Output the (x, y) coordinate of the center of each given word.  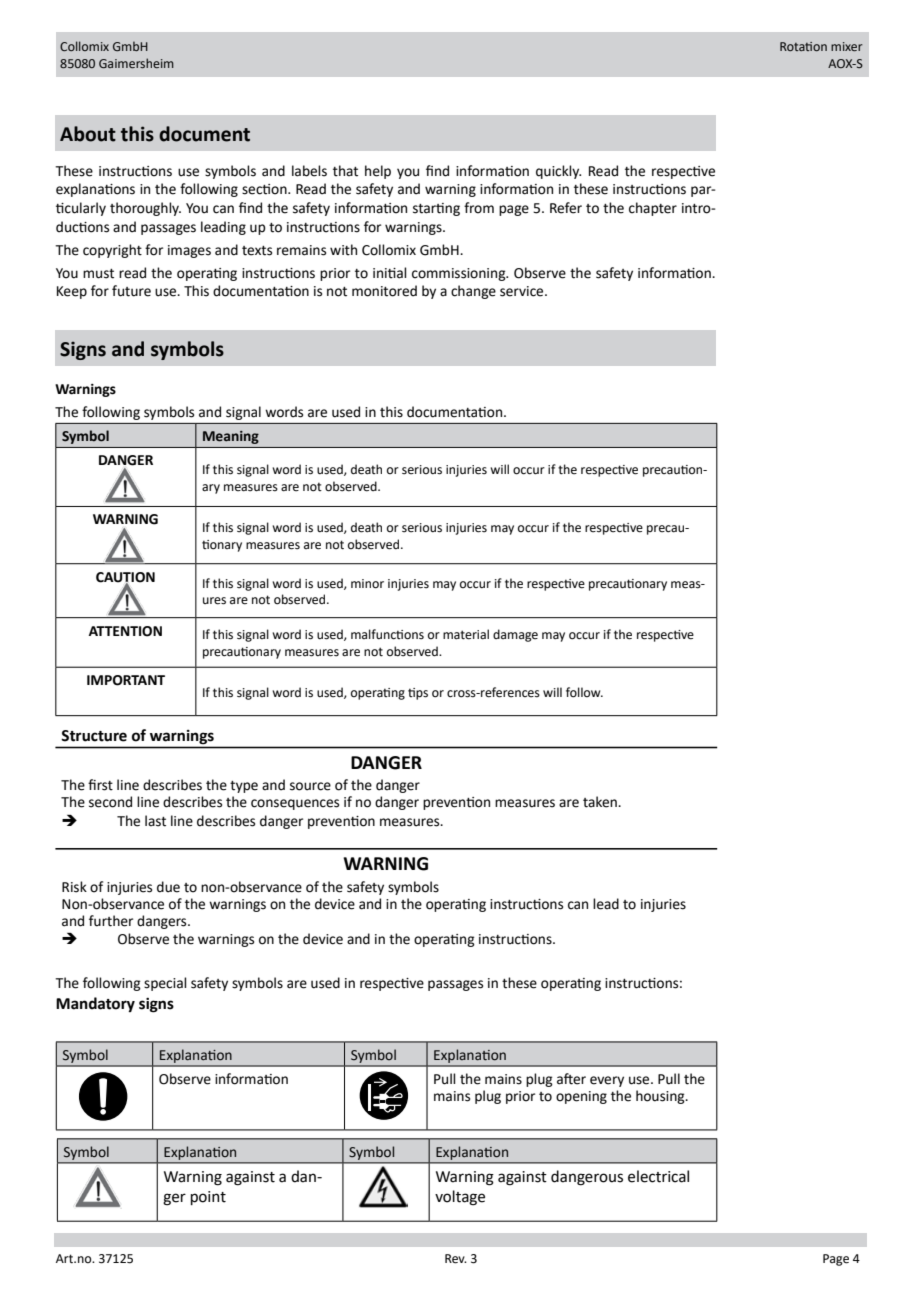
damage (515, 635)
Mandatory (95, 1004)
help (378, 172)
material (466, 634)
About (88, 134)
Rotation (803, 46)
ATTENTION (125, 631)
